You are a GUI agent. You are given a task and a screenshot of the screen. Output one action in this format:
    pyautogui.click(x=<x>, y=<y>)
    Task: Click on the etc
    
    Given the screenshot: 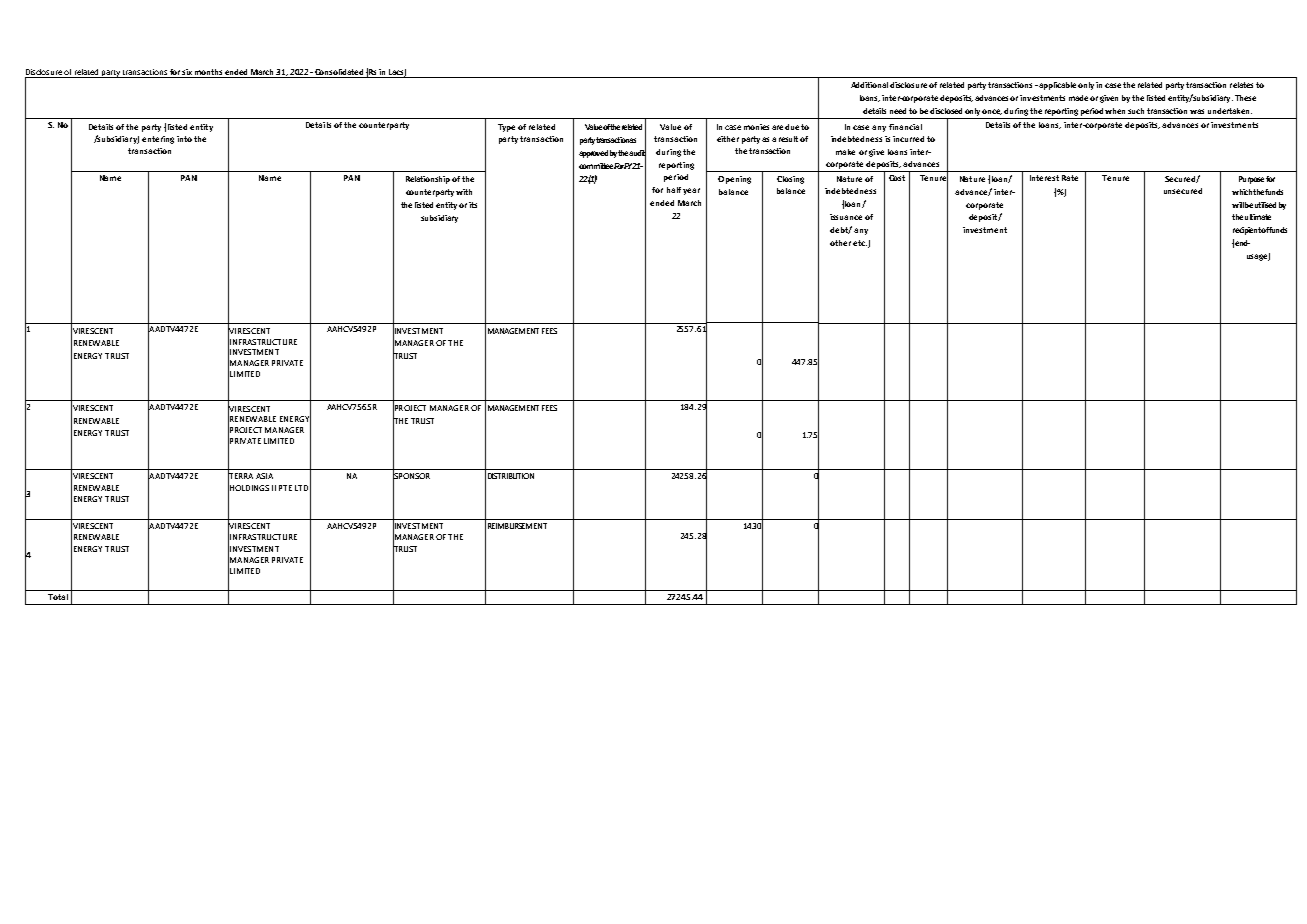 What is the action you would take?
    pyautogui.click(x=860, y=243)
